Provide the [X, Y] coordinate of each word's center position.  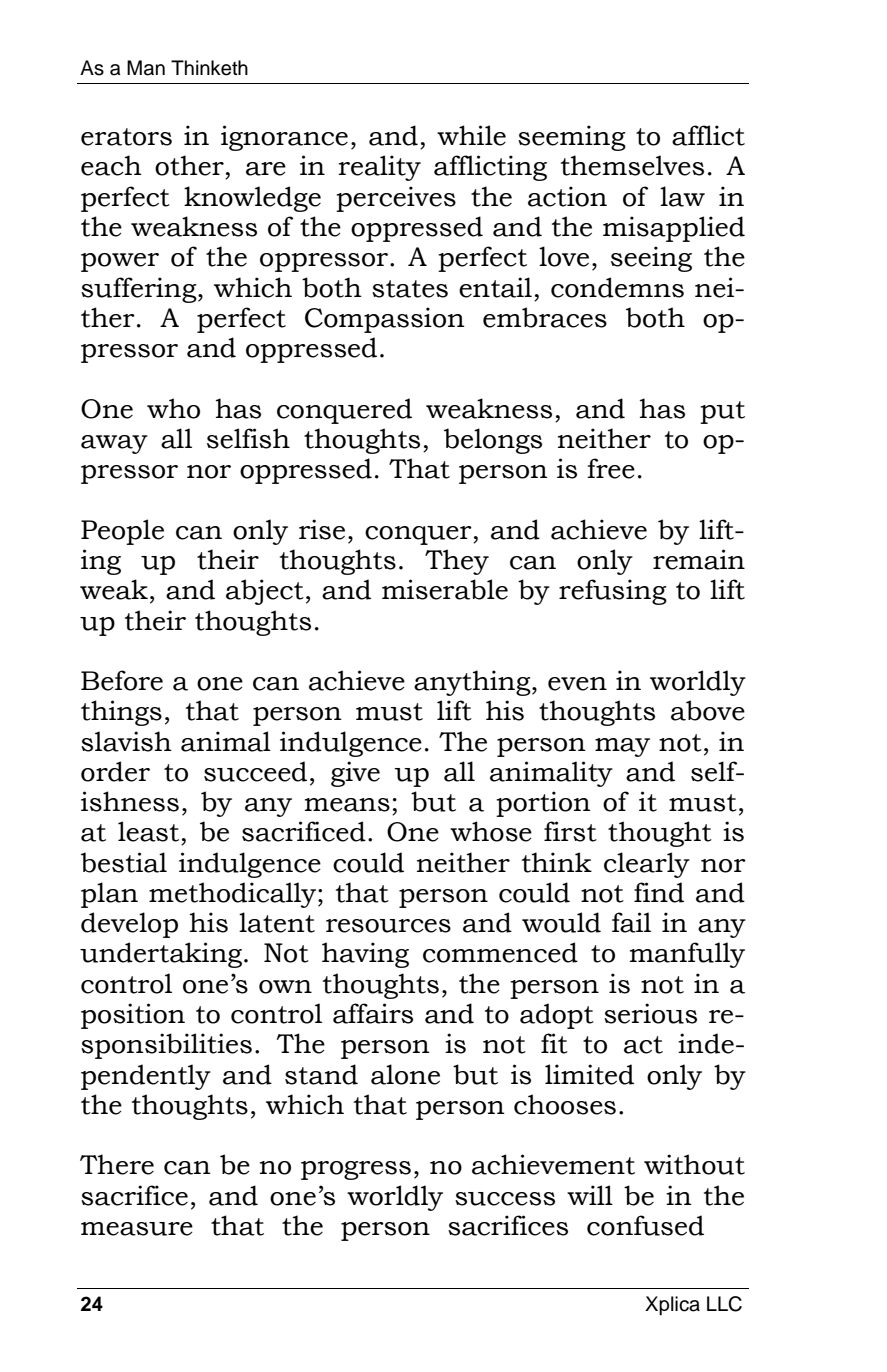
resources [388, 926]
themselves [632, 165]
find [659, 892]
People [122, 532]
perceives [396, 199]
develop [129, 925]
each [111, 165]
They [457, 562]
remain [699, 559]
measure [137, 1229]
